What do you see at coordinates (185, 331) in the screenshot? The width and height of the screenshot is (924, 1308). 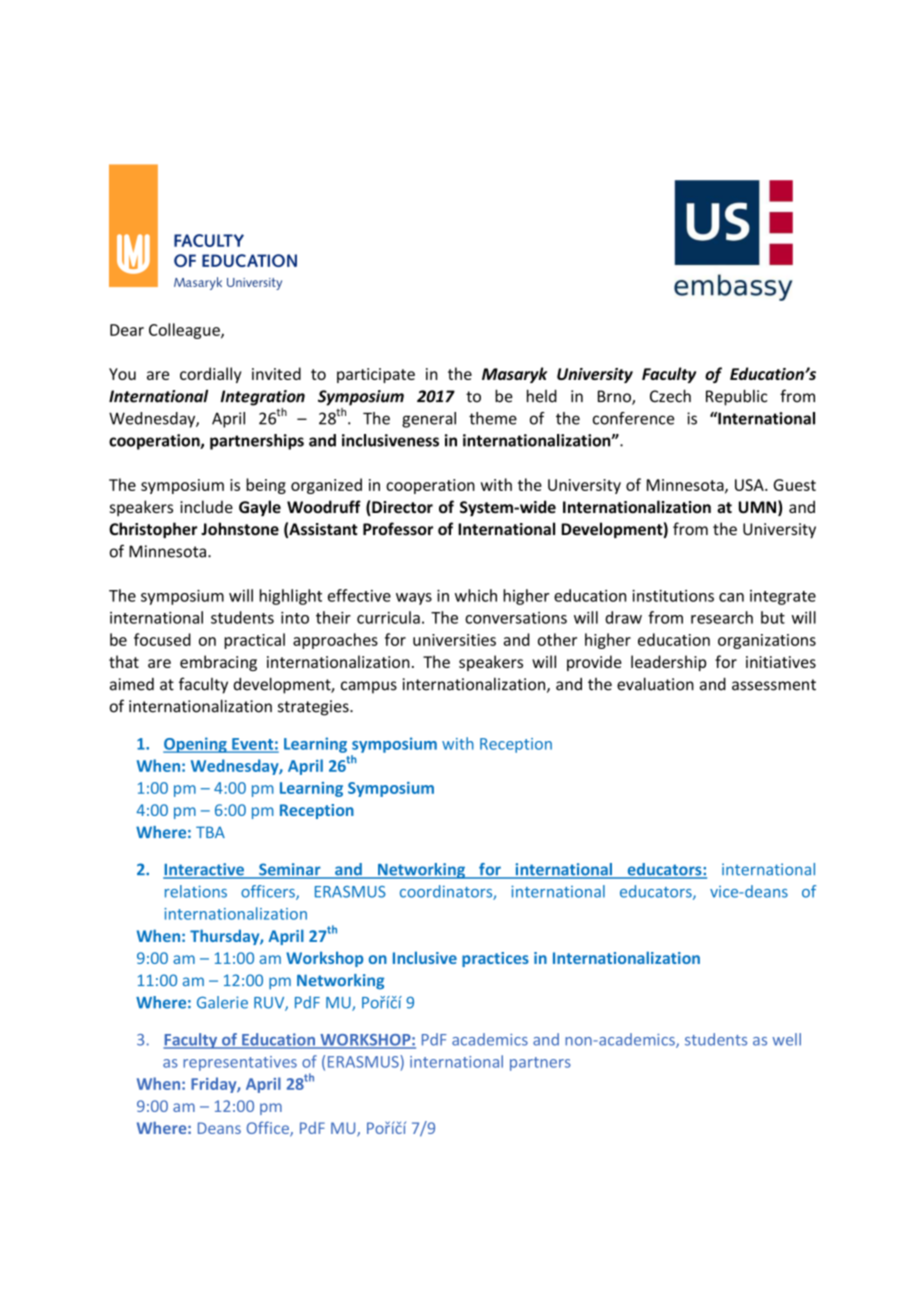 I see `Colleague` at bounding box center [185, 331].
